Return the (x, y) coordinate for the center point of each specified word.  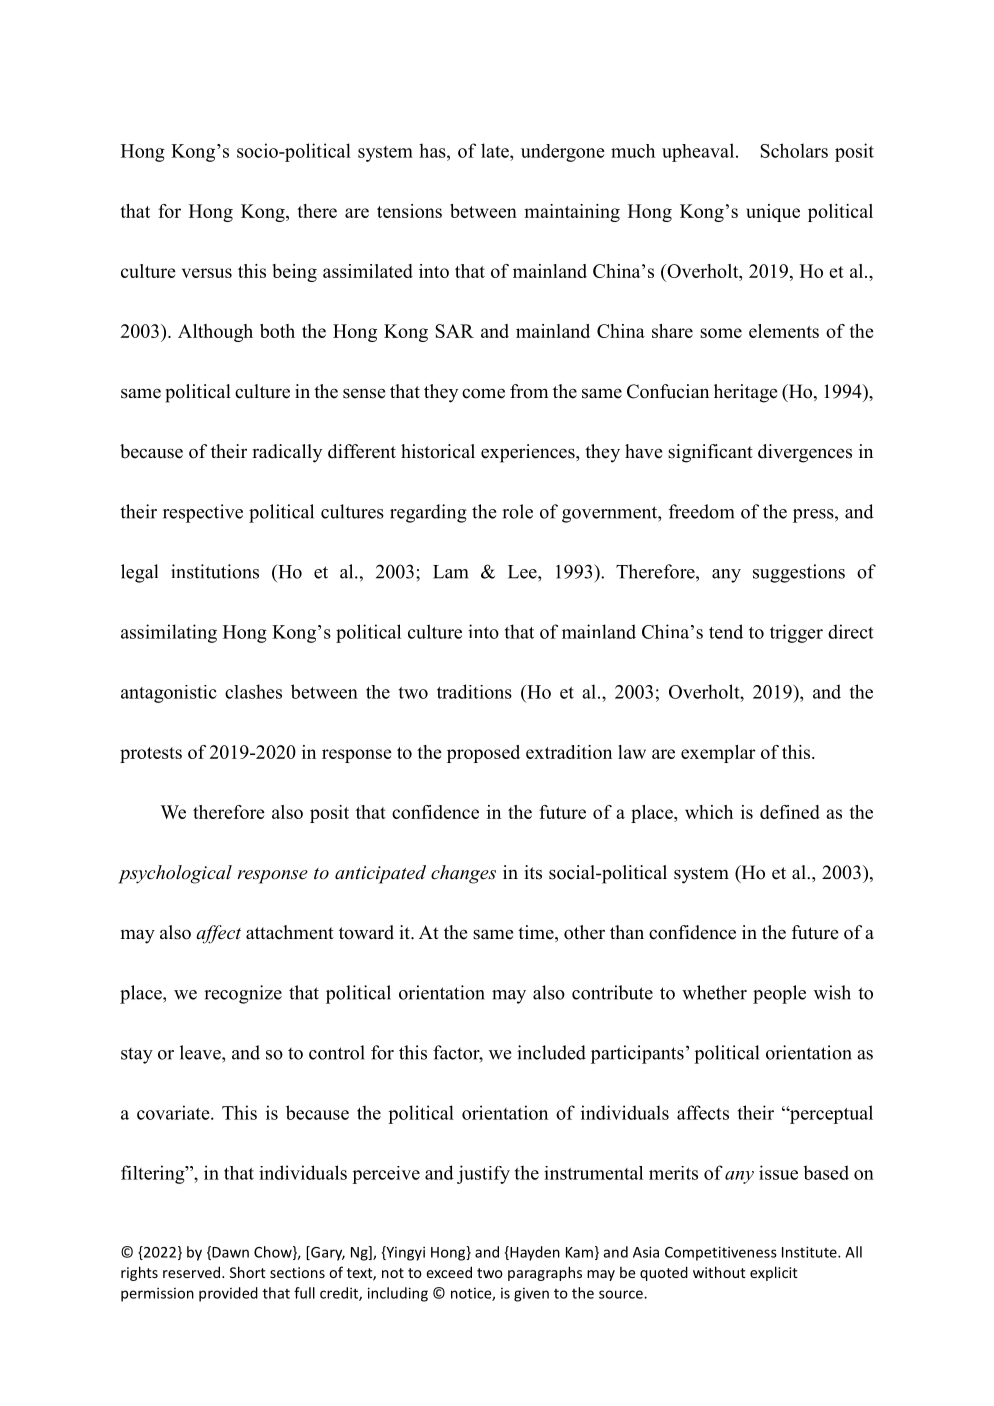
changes (463, 874)
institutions (215, 571)
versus (207, 273)
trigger (796, 633)
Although (215, 333)
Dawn (229, 1253)
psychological (175, 874)
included (551, 1052)
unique (773, 213)
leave (201, 1052)
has (433, 150)
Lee (523, 572)
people (779, 994)
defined (790, 812)
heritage (745, 393)
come (483, 393)
